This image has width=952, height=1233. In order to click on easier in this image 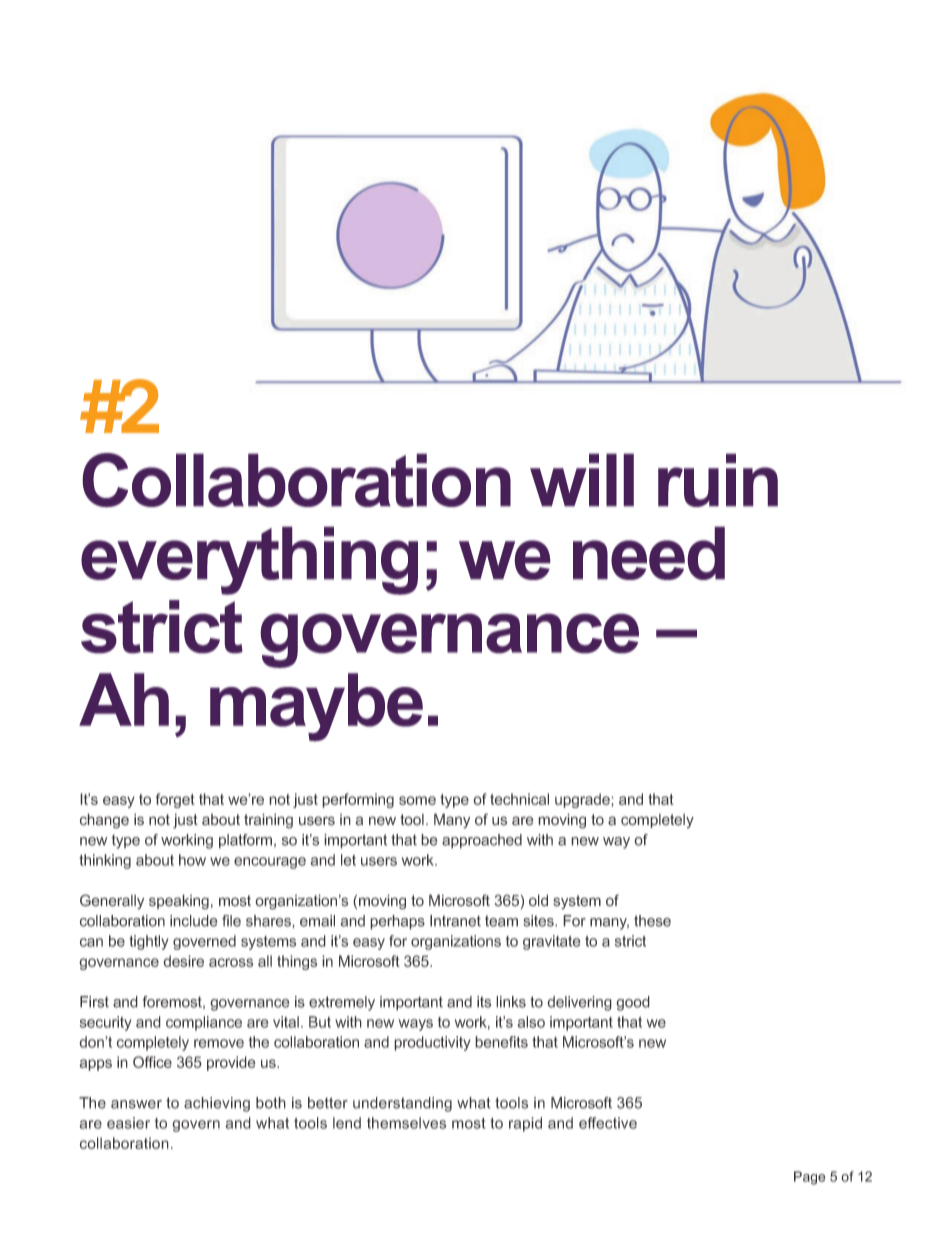, I will do `click(128, 1123)`.
